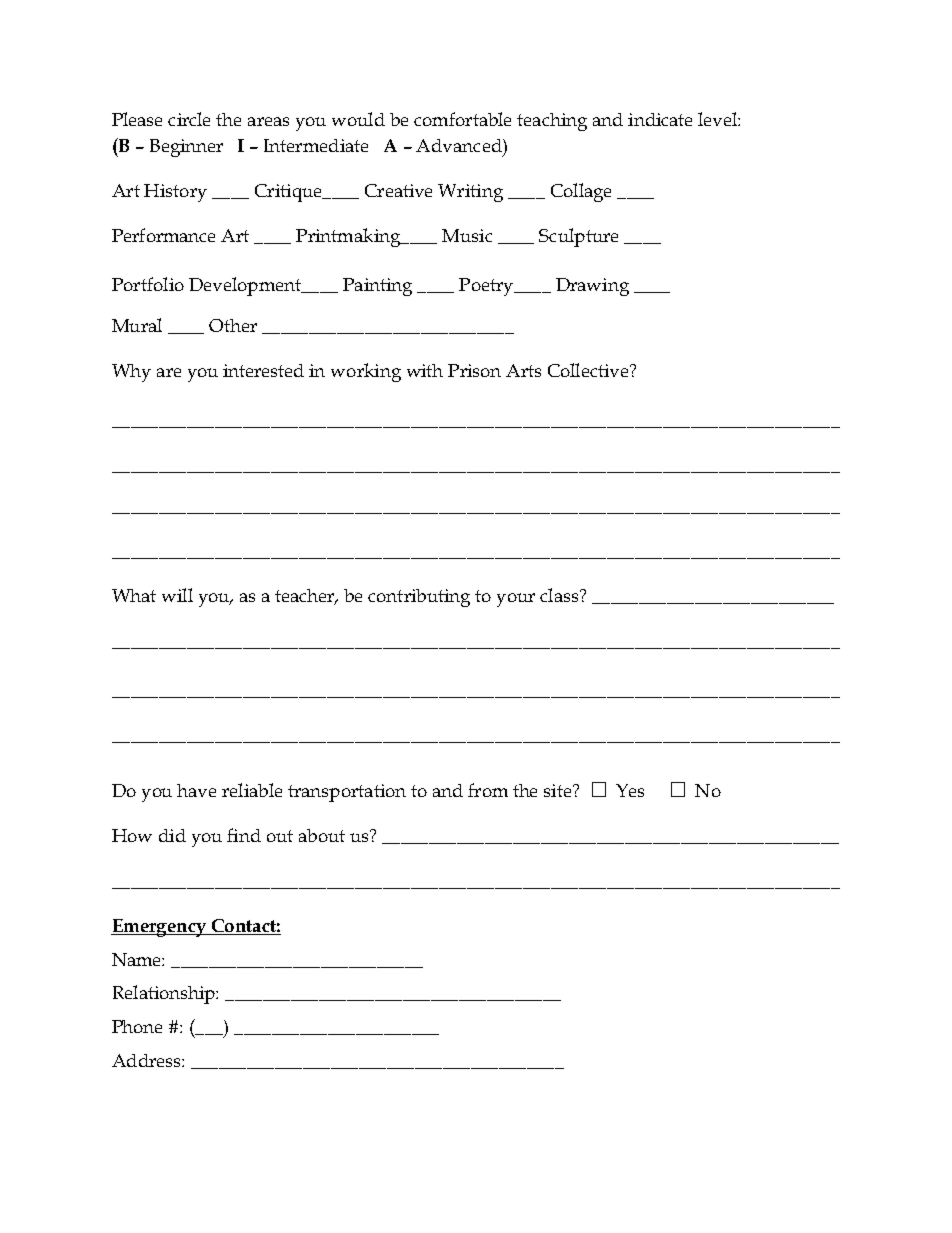 This document has width=952, height=1233. Describe the element at coordinates (398, 190) in the document. I see `Creative` at that location.
